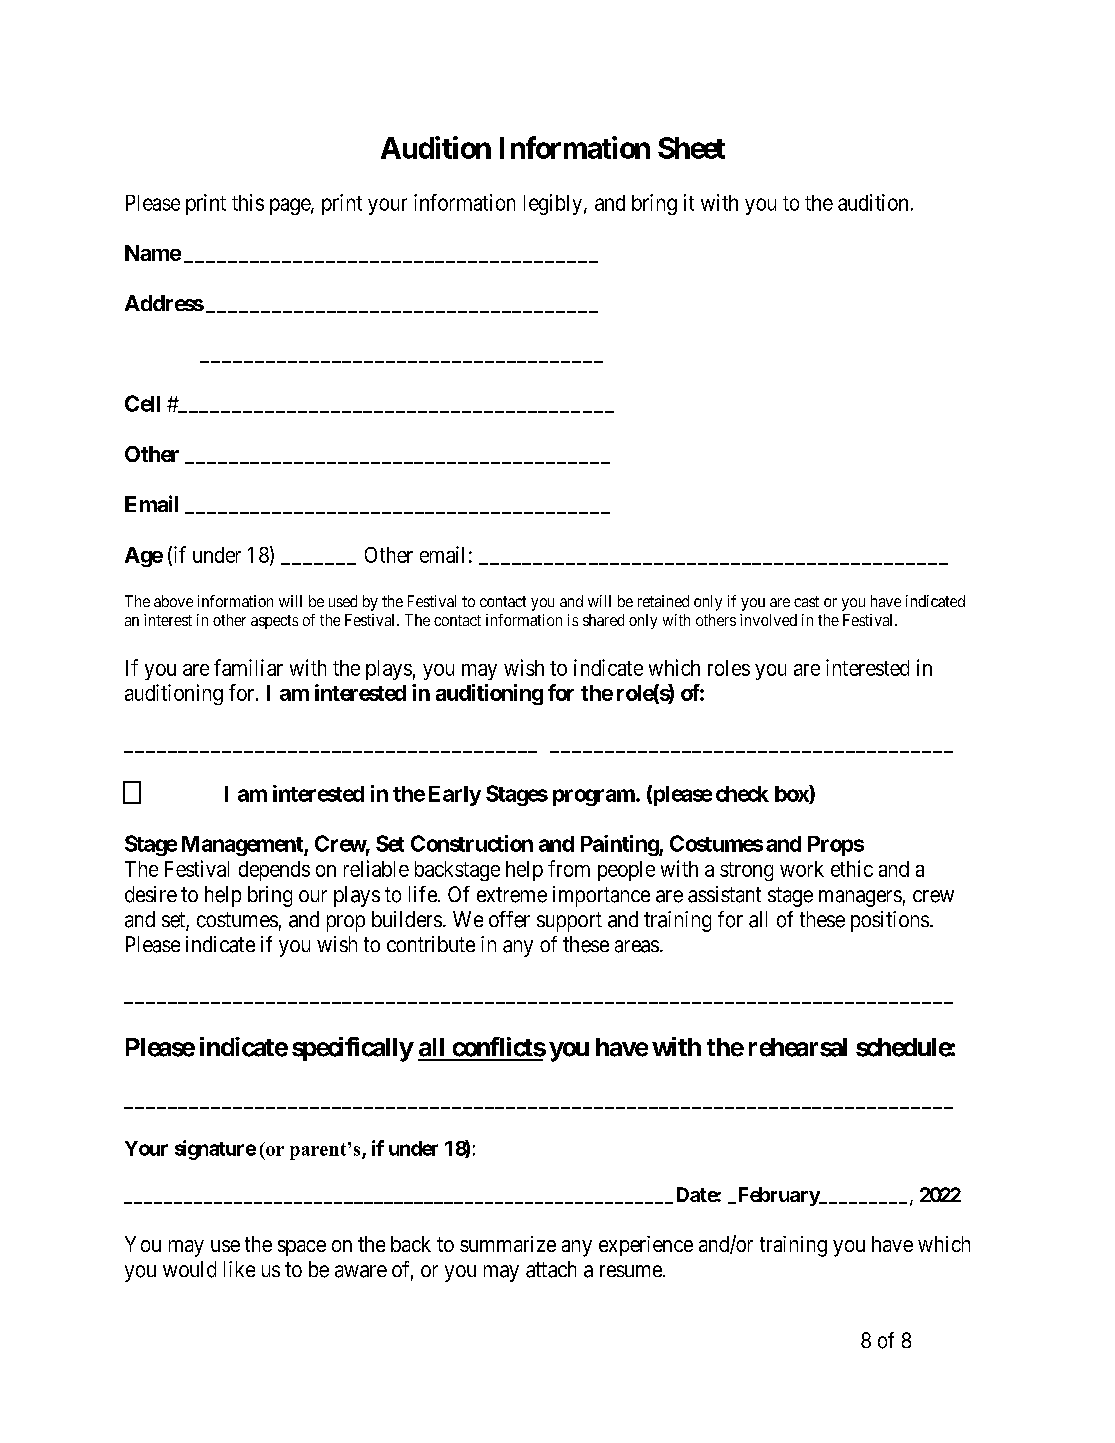  What do you see at coordinates (691, 148) in the screenshot?
I see `Sheet` at bounding box center [691, 148].
